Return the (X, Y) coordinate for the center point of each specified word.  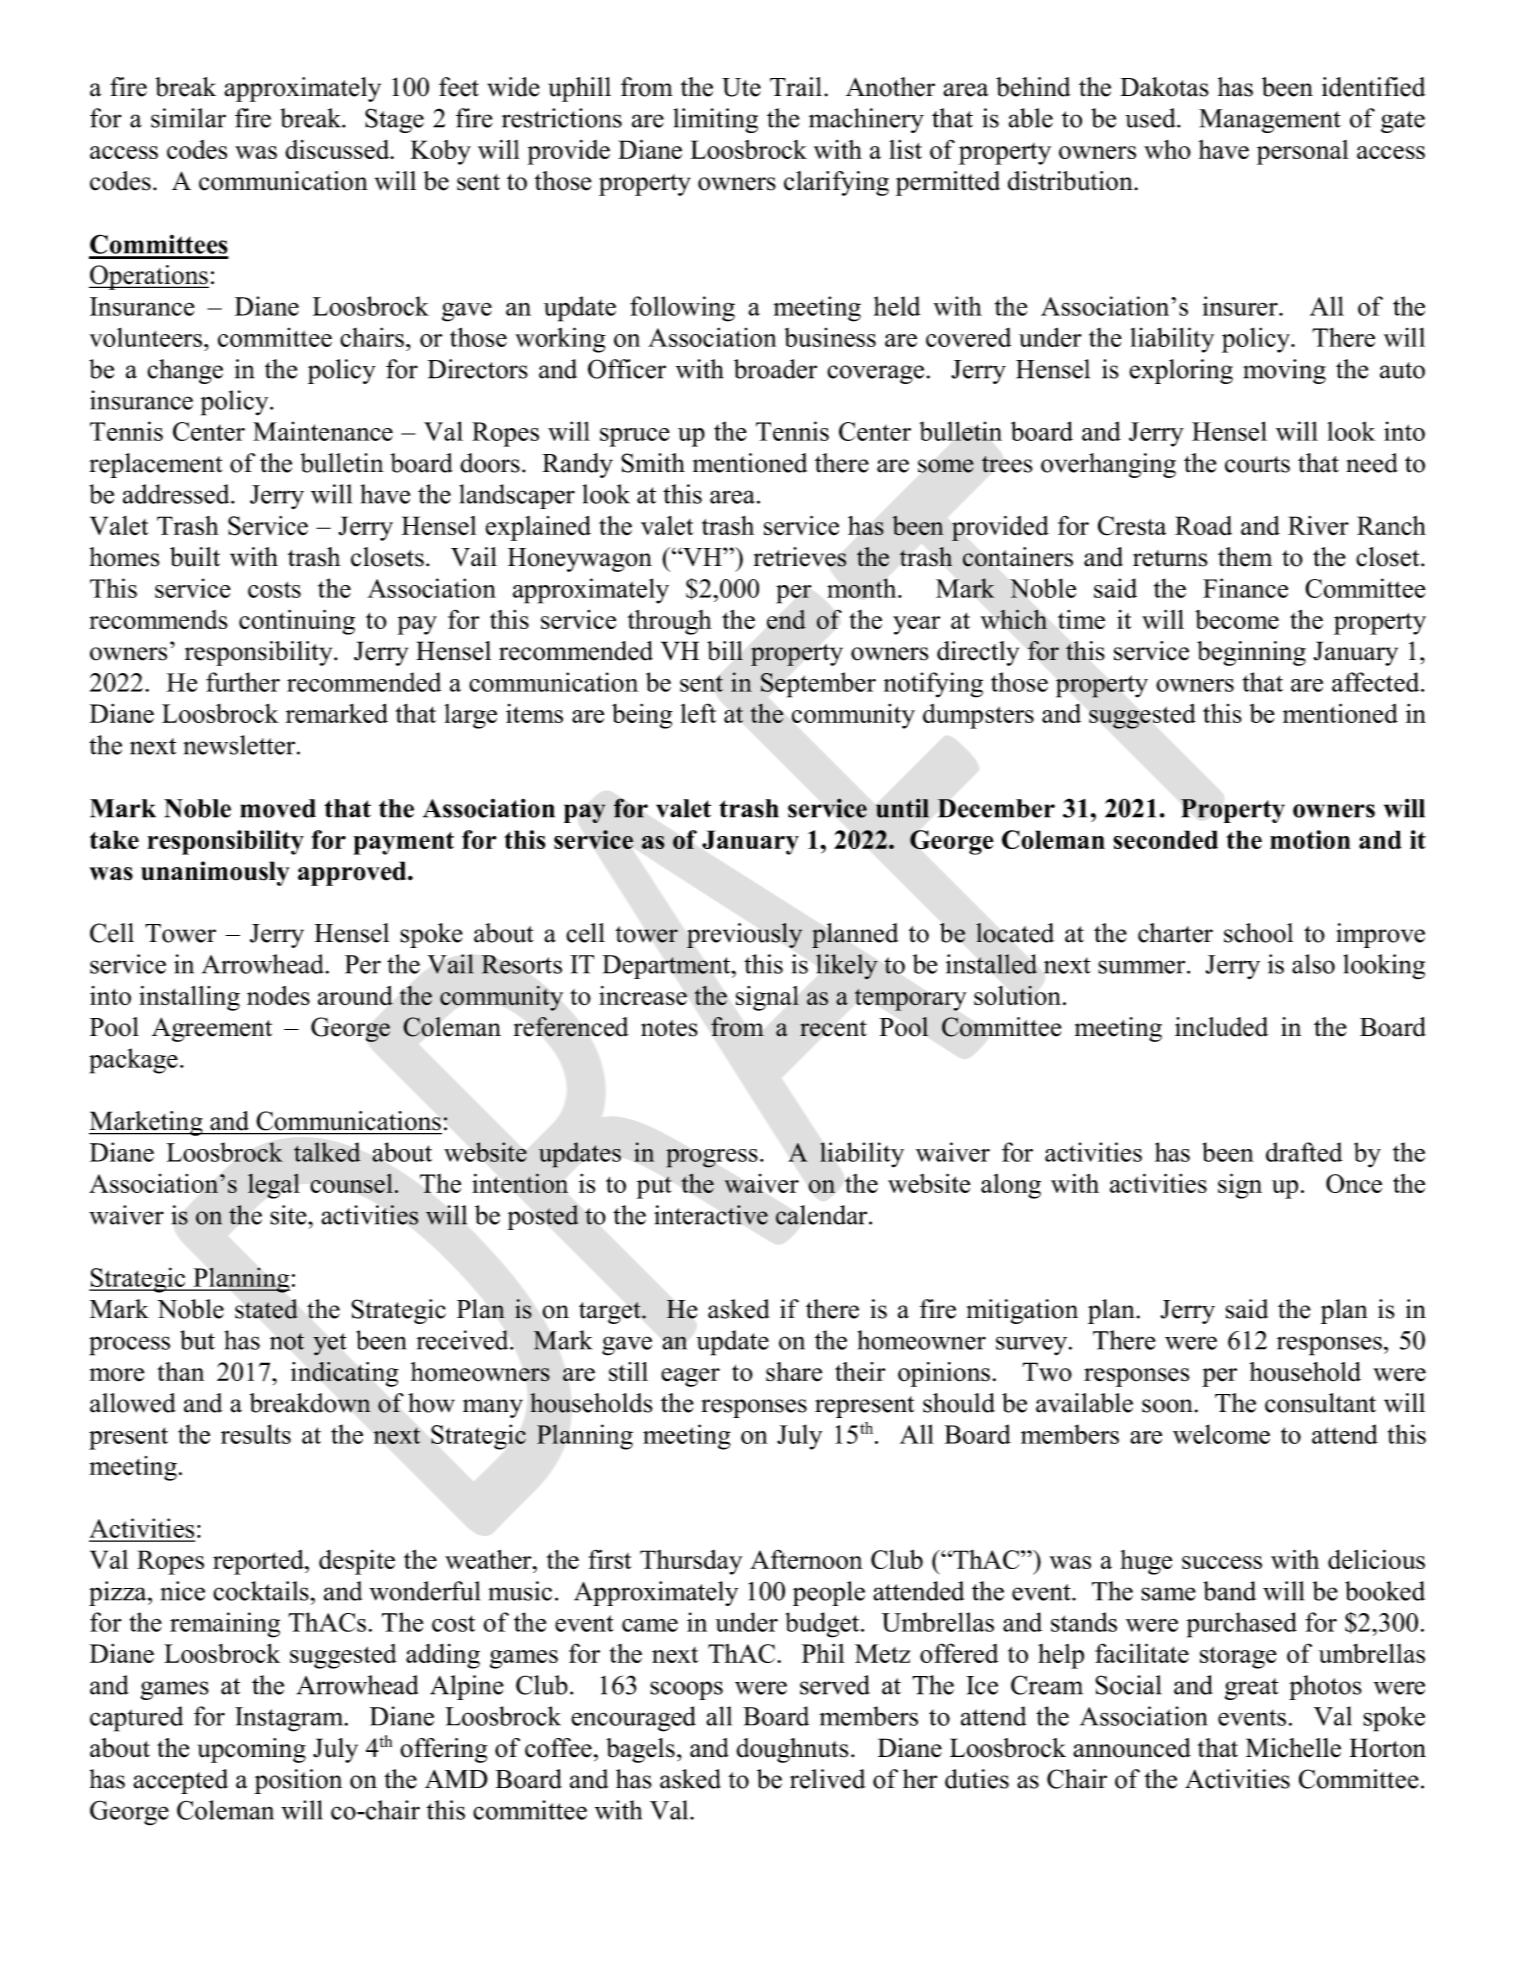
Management (1270, 121)
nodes (278, 995)
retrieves (799, 557)
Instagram (290, 1719)
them (1245, 557)
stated (266, 1309)
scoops (686, 1690)
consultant (1320, 1403)
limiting (715, 120)
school (1258, 933)
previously (744, 935)
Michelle (1293, 1748)
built (195, 557)
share (794, 1372)
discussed (338, 149)
